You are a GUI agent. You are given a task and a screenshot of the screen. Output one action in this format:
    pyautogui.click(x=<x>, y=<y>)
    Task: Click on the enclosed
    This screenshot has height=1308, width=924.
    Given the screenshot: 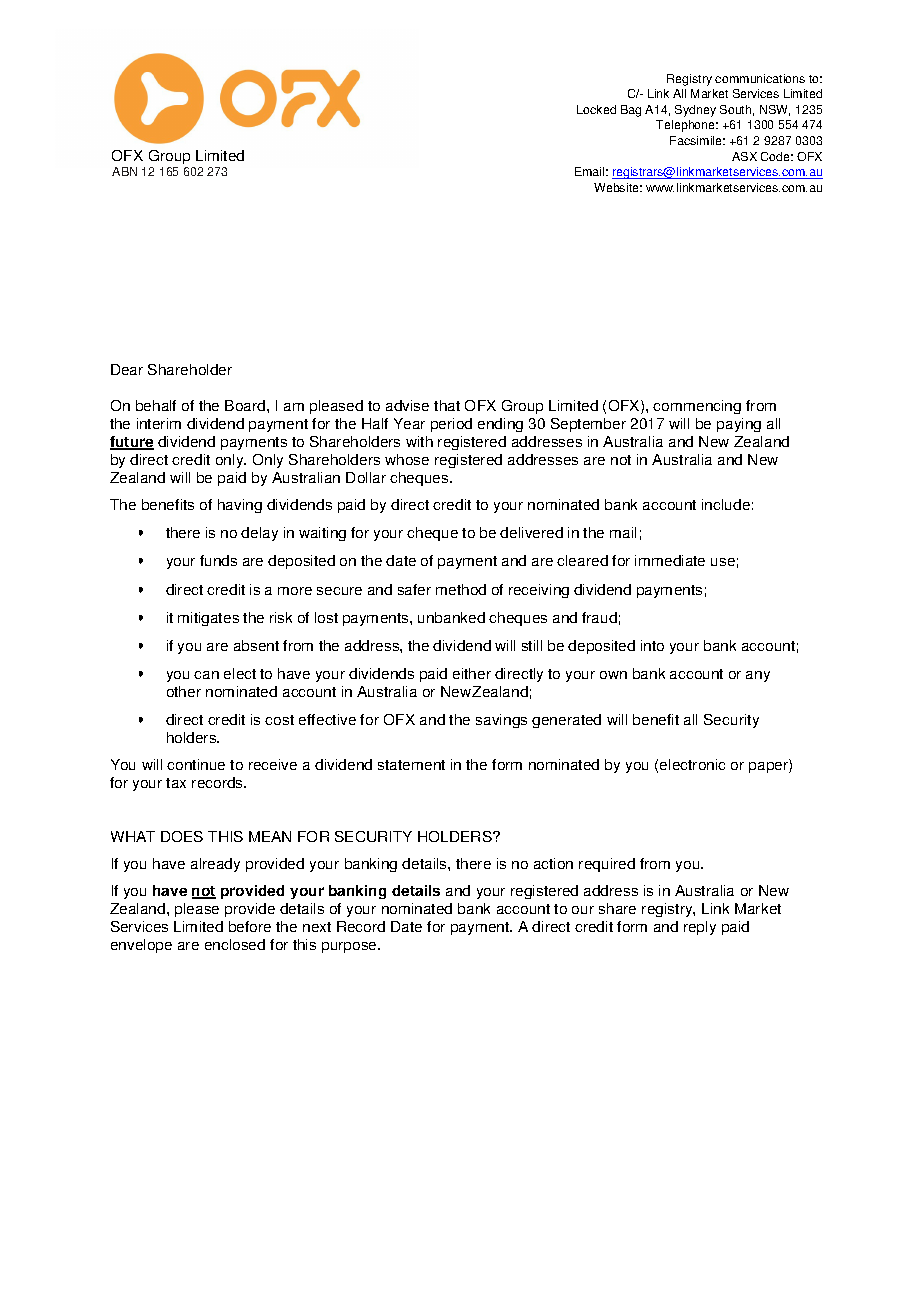 What is the action you would take?
    pyautogui.click(x=235, y=944)
